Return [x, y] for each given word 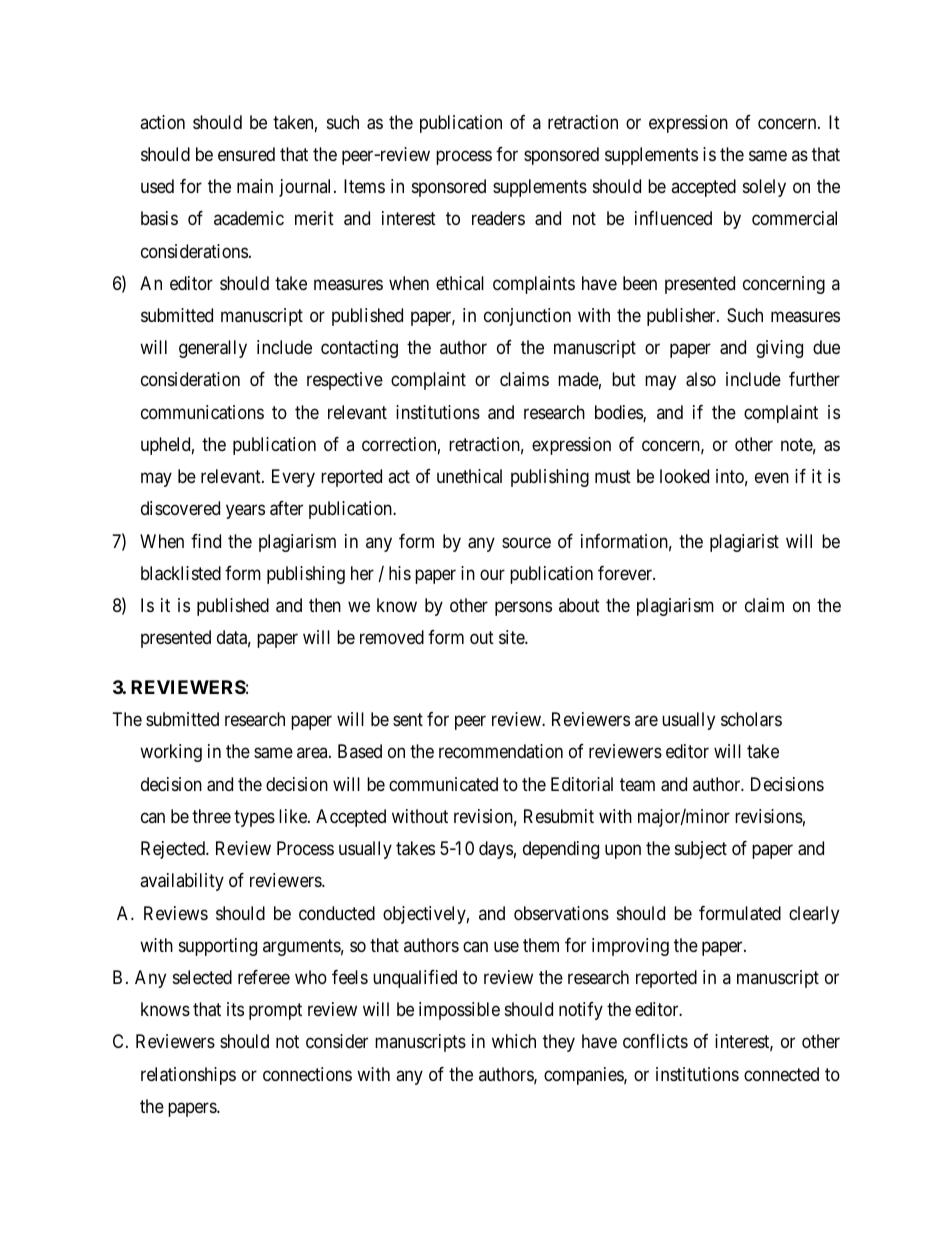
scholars [751, 719]
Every [293, 478]
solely [764, 188]
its [235, 1009]
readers [498, 218]
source [526, 542]
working [171, 753]
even [772, 478]
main [255, 186]
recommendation [501, 751]
